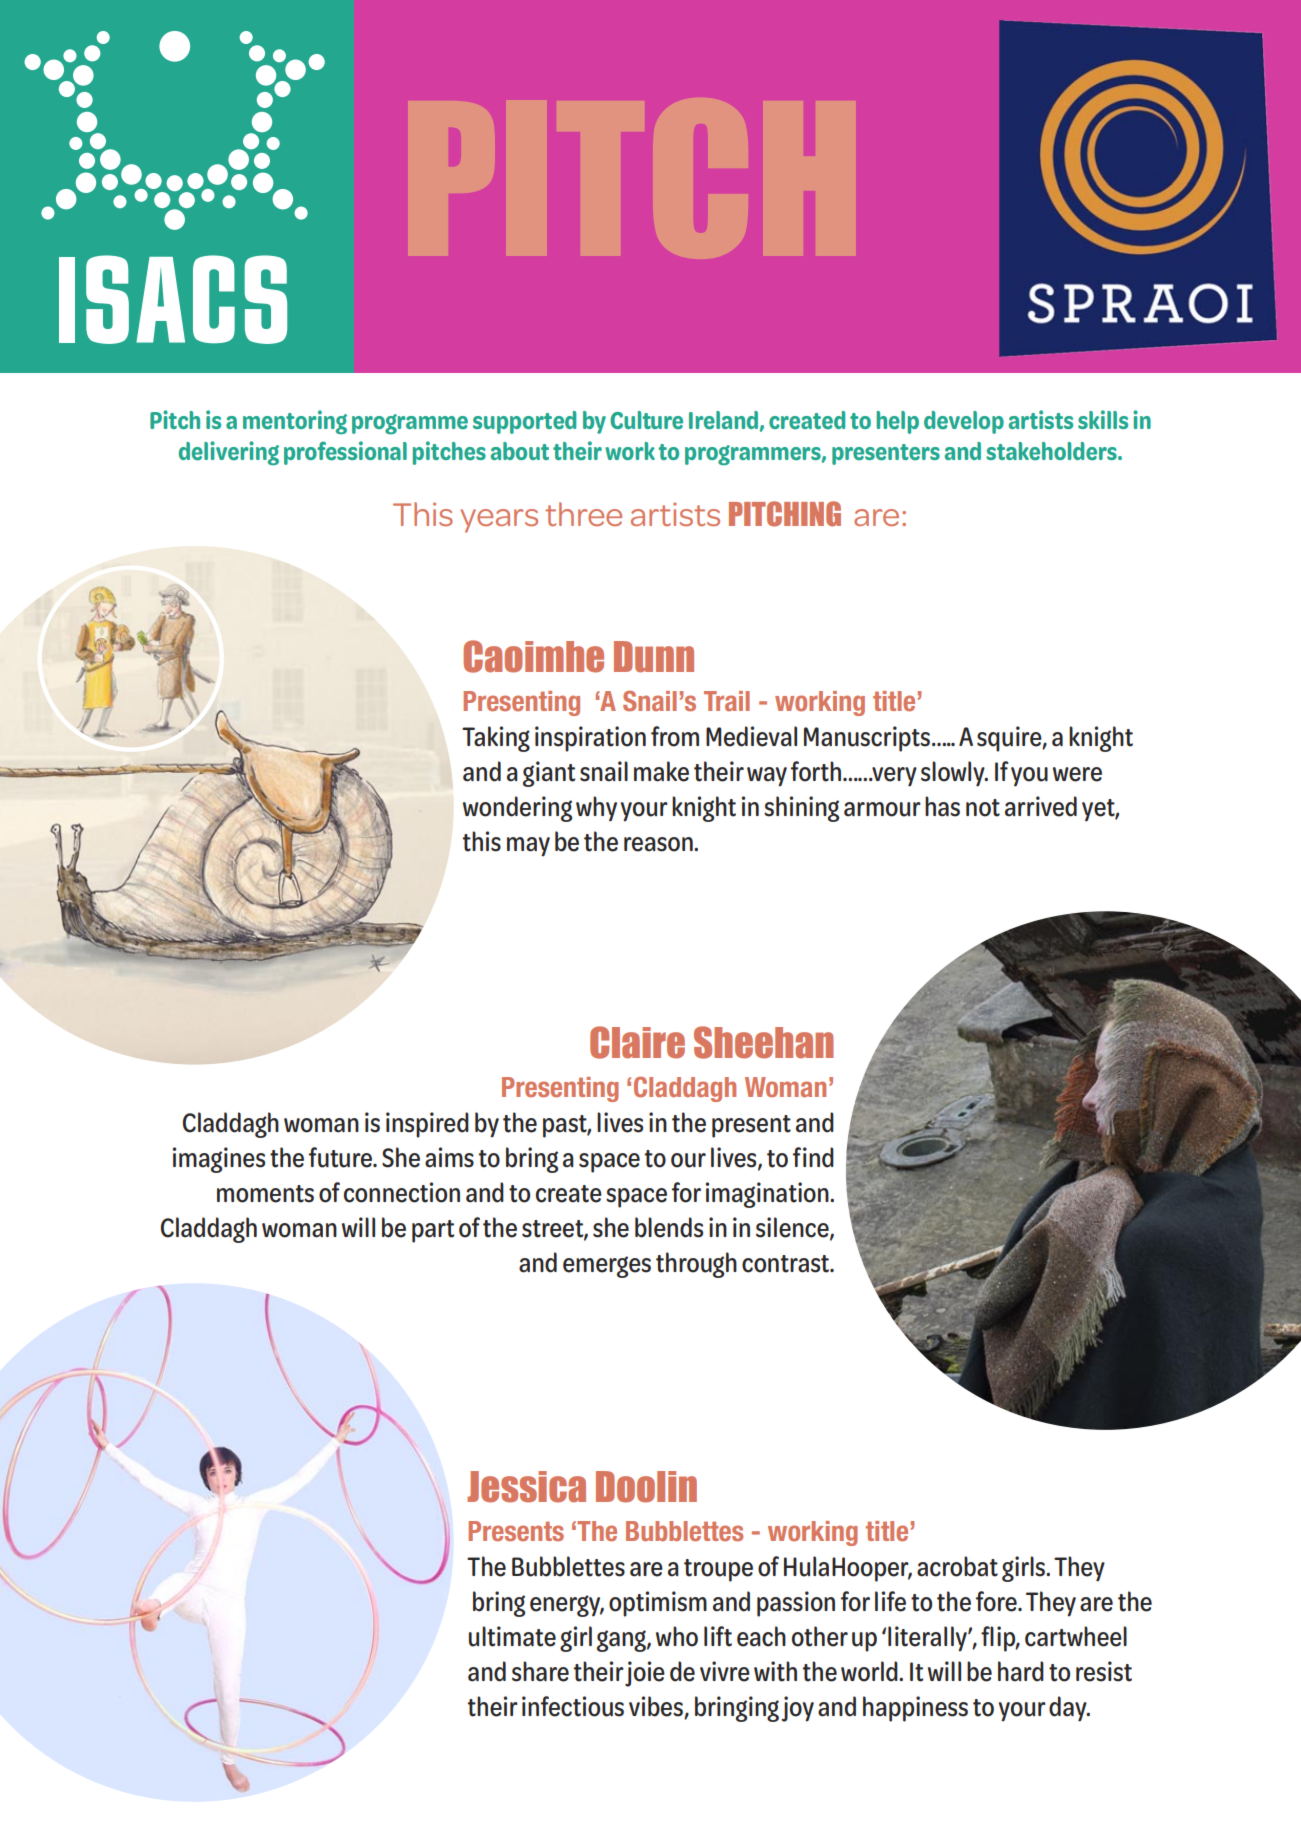  What do you see at coordinates (496, 739) in the page?
I see `Taking` at bounding box center [496, 739].
